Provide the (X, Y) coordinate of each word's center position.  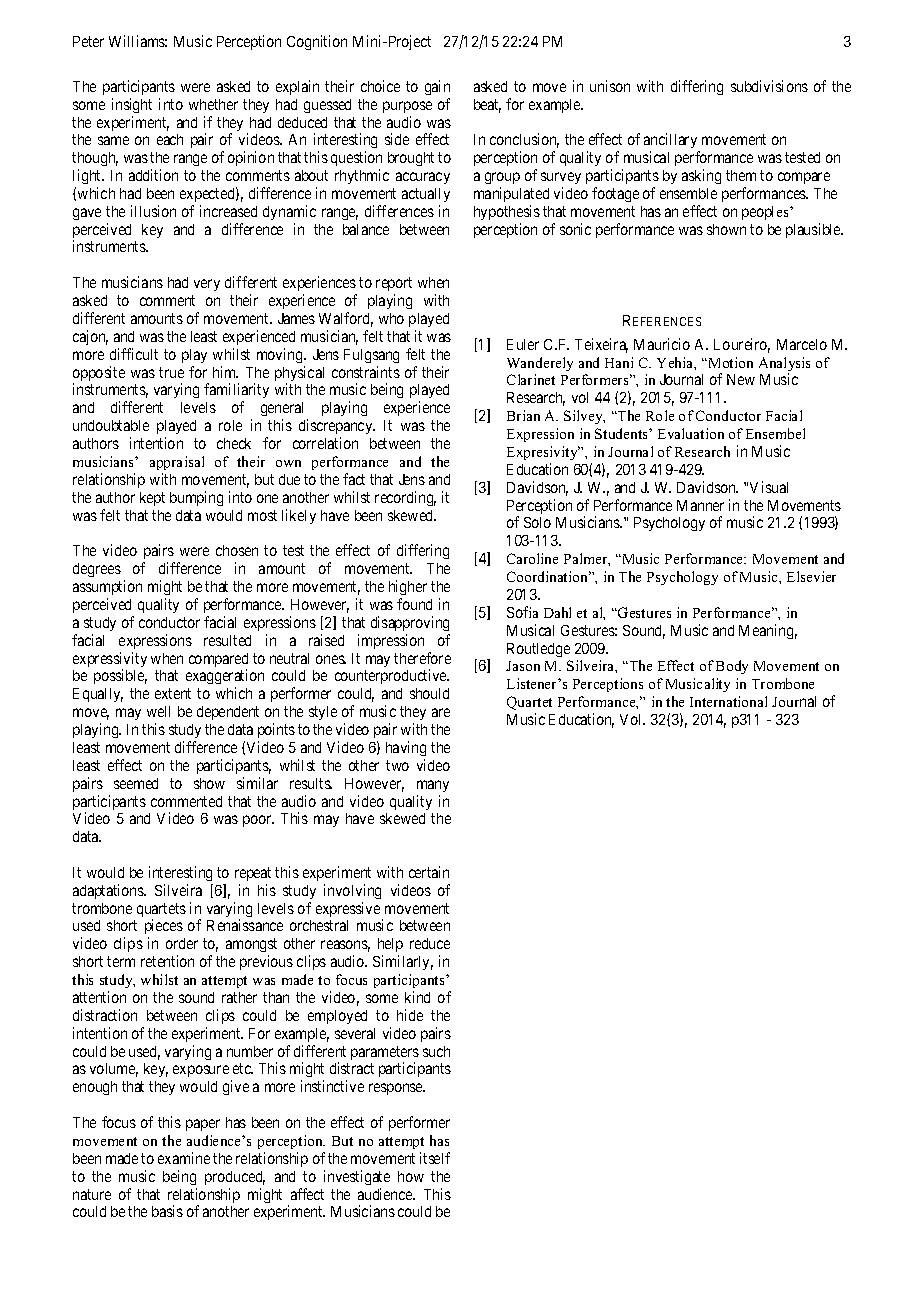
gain (437, 87)
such (436, 1051)
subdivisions (769, 86)
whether (213, 104)
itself (435, 1158)
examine (184, 1158)
